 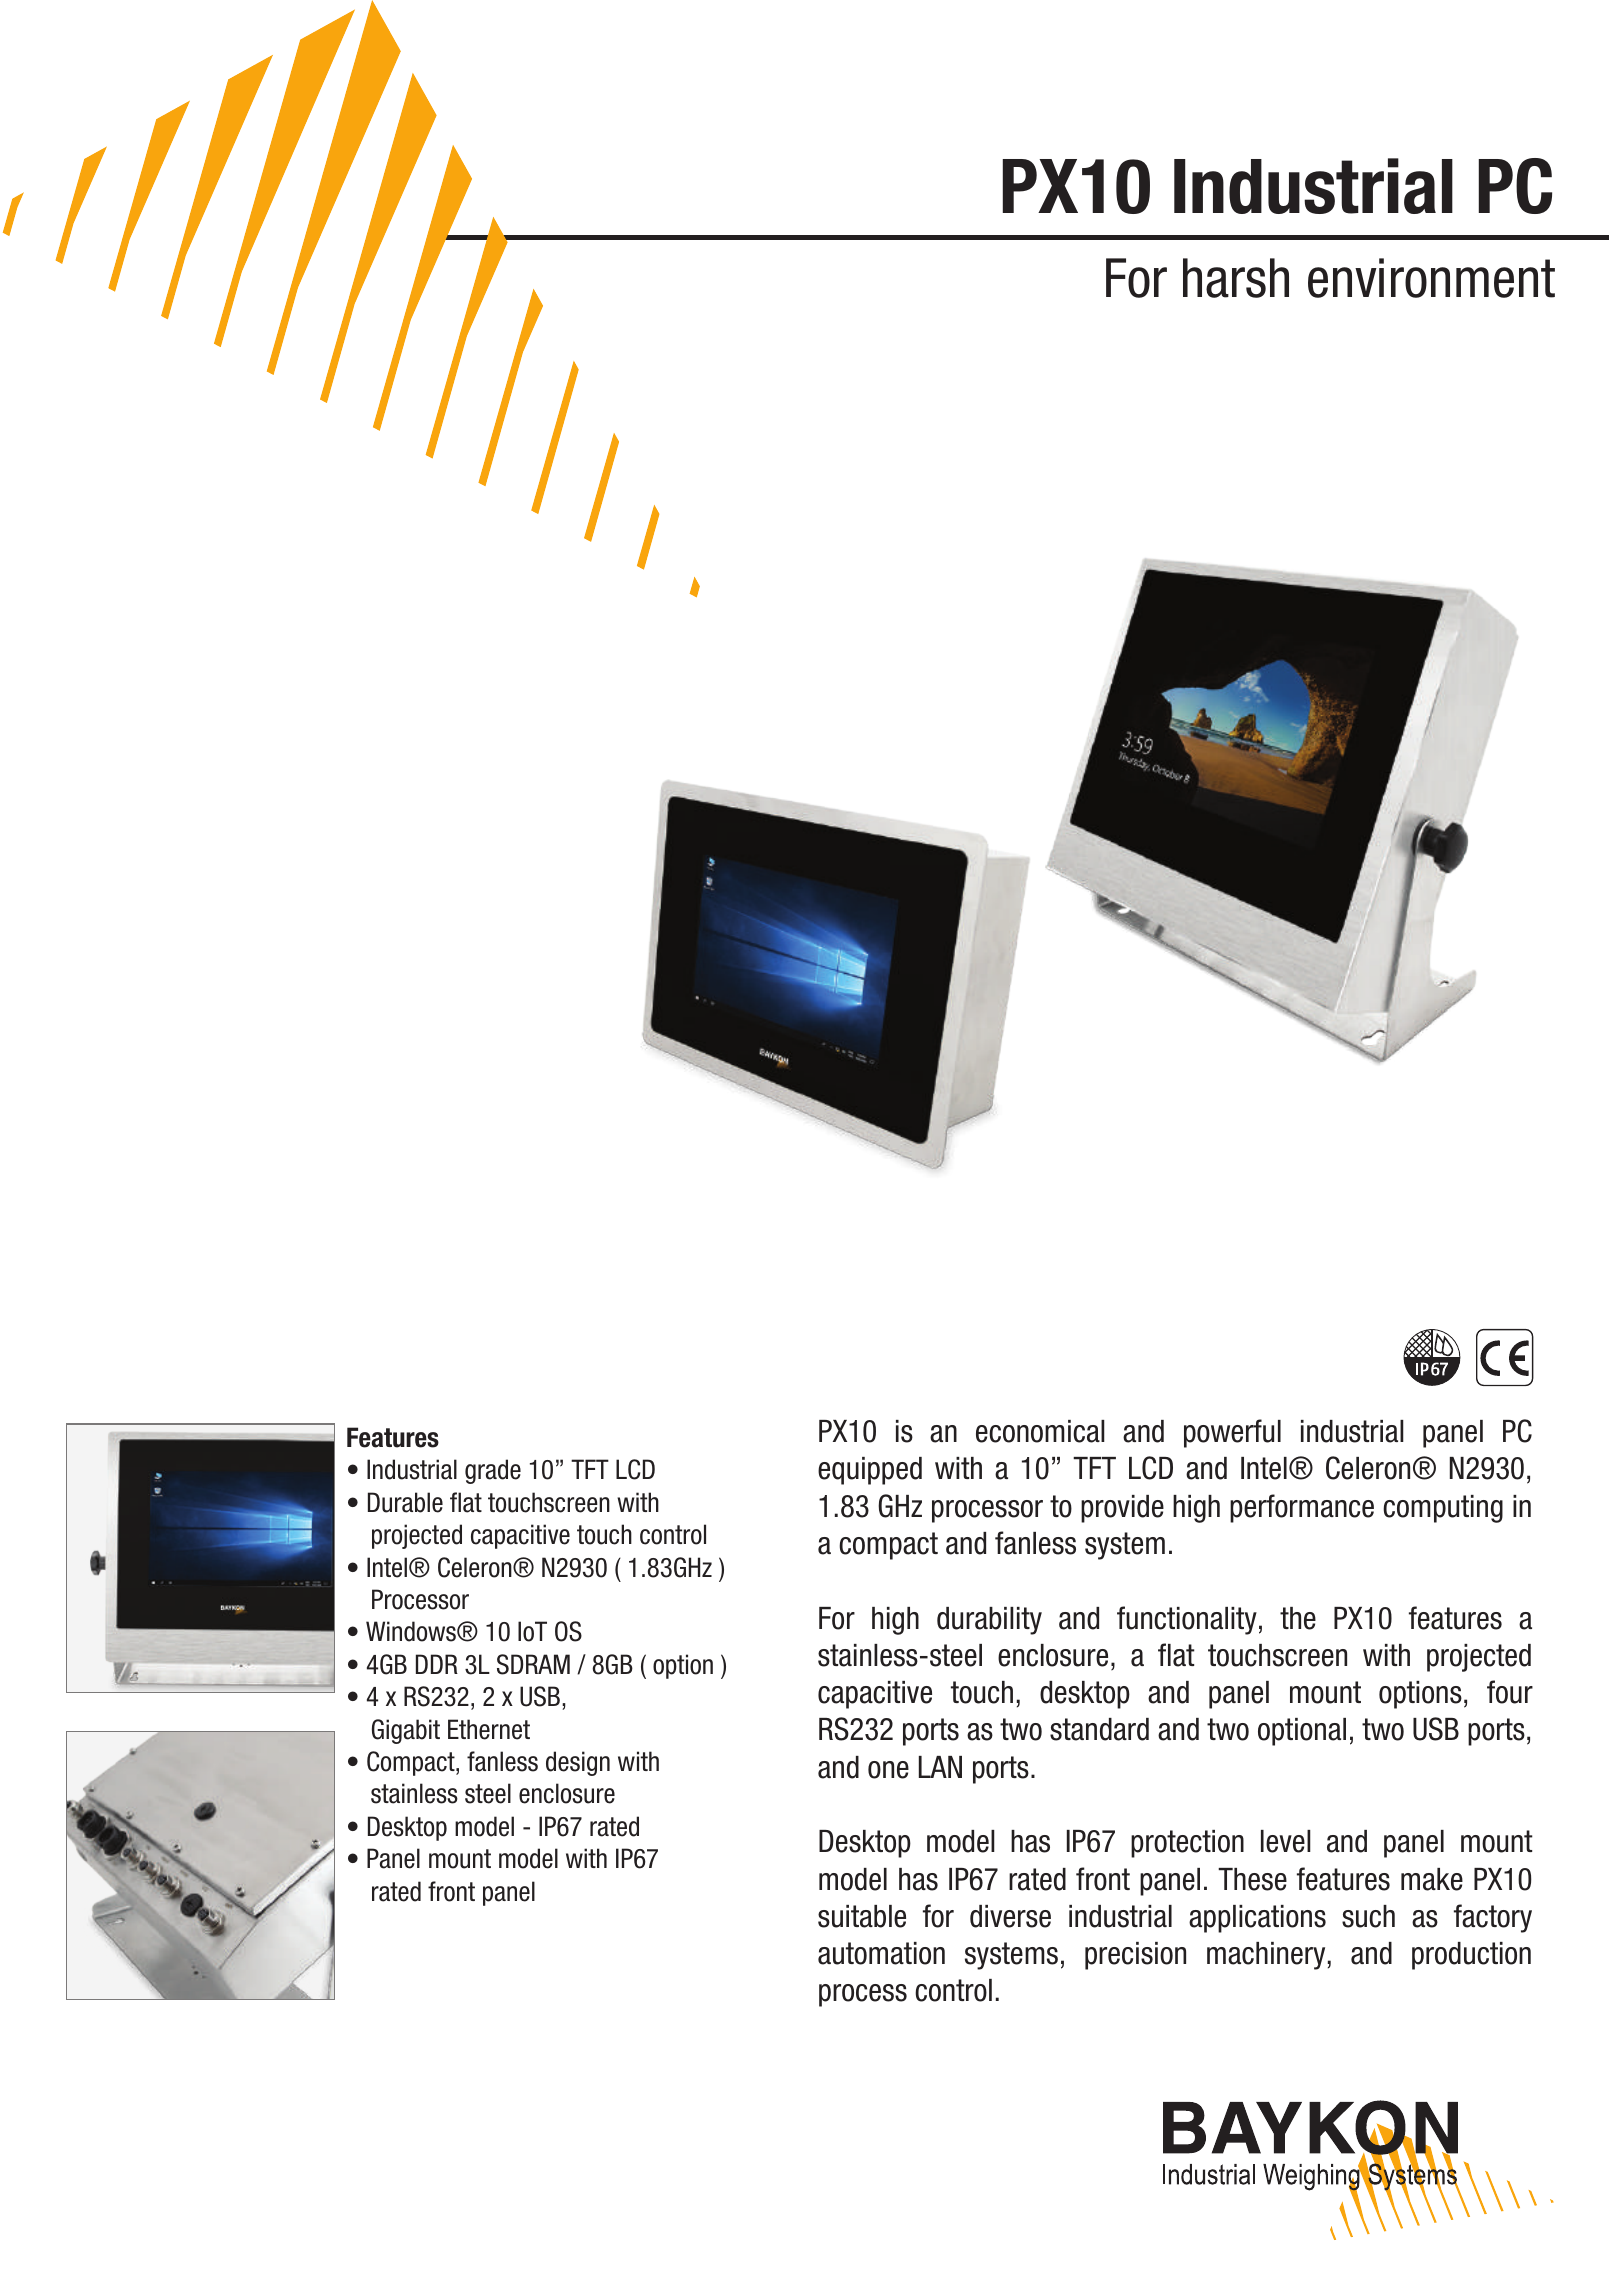 I want to click on equipped, so click(x=870, y=1471).
